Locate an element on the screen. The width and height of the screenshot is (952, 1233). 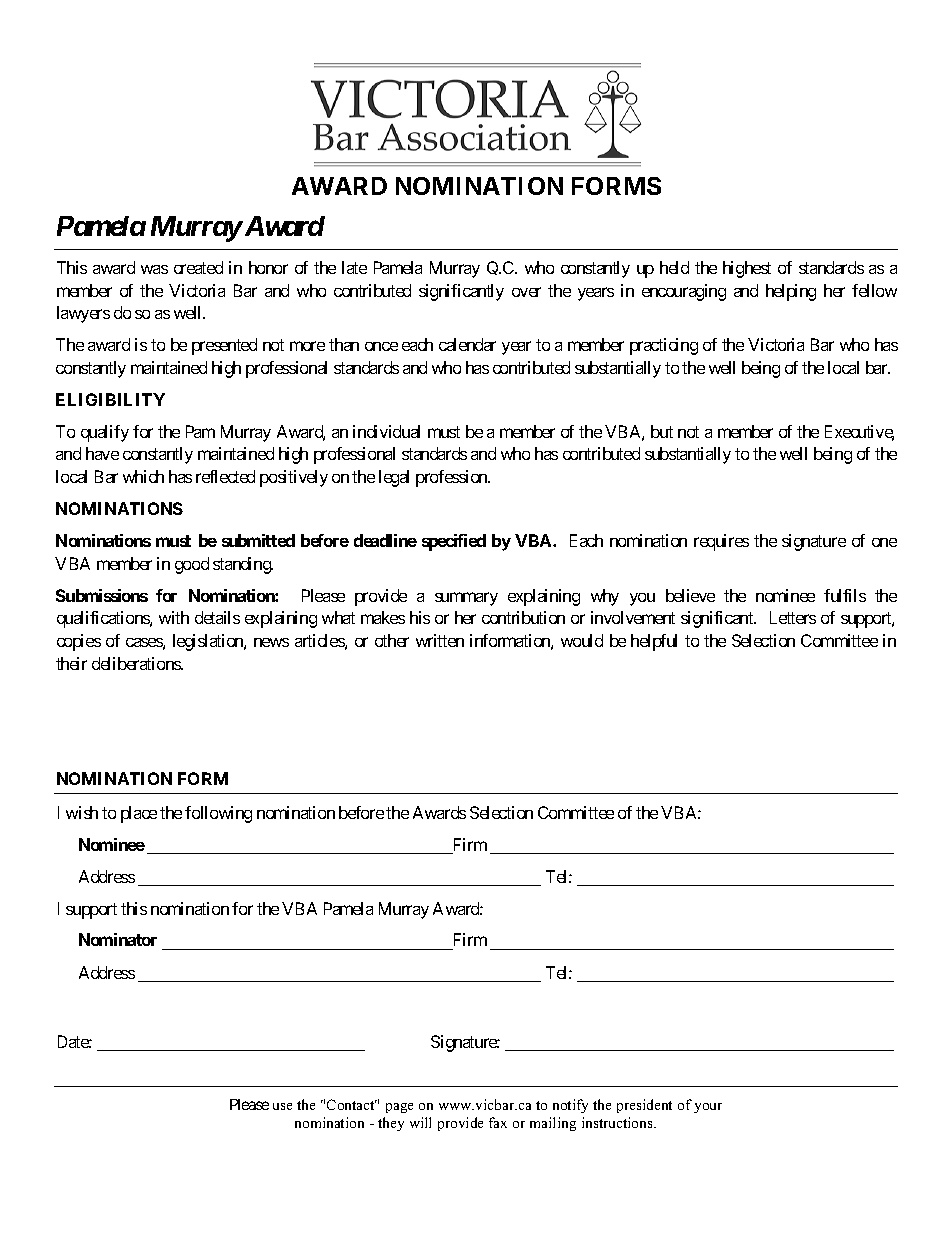
over is located at coordinates (526, 292).
